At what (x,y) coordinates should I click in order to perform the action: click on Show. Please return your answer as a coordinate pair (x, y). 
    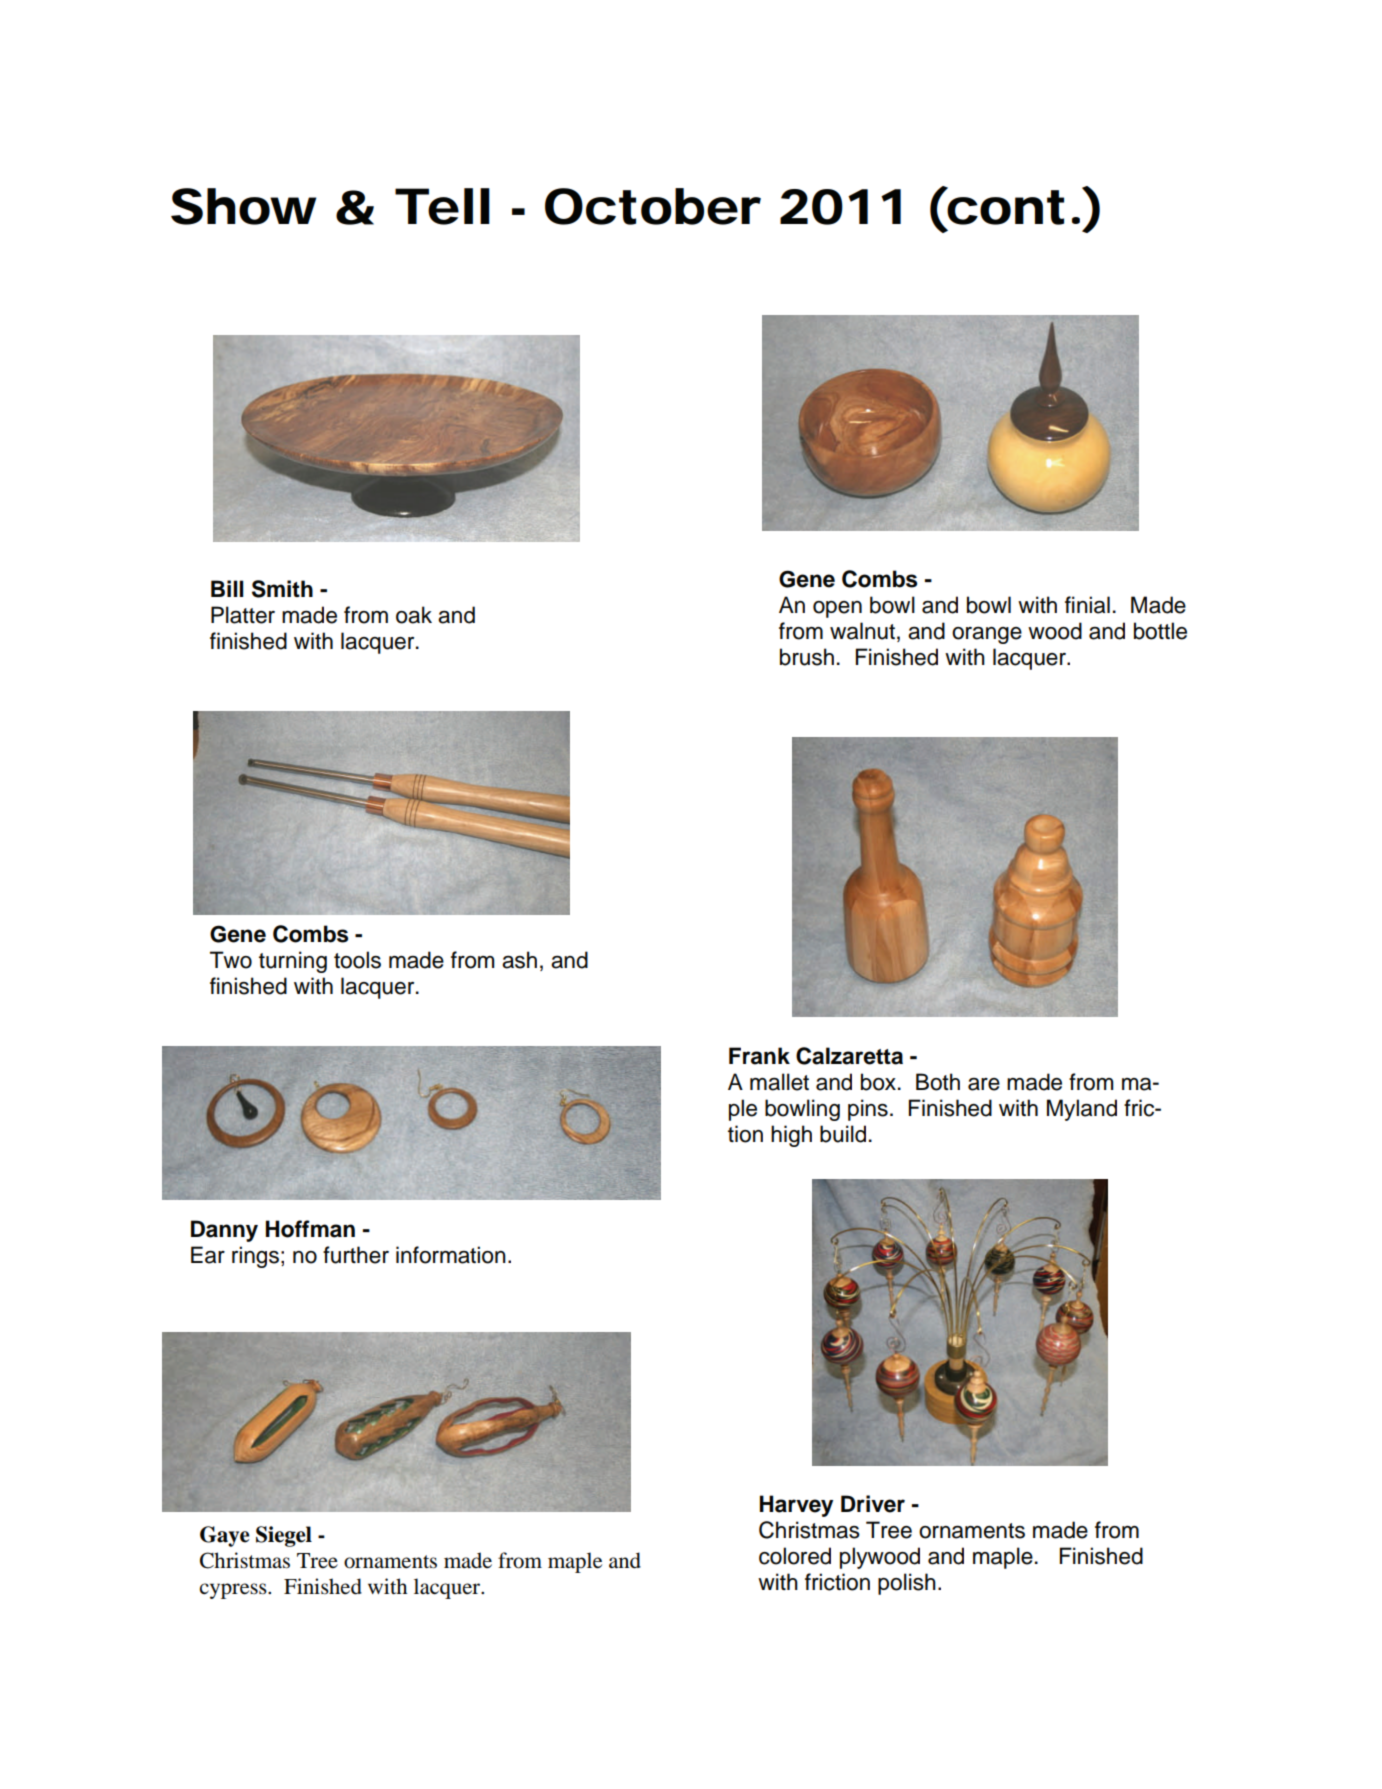
    Looking at the image, I should click on (243, 206).
